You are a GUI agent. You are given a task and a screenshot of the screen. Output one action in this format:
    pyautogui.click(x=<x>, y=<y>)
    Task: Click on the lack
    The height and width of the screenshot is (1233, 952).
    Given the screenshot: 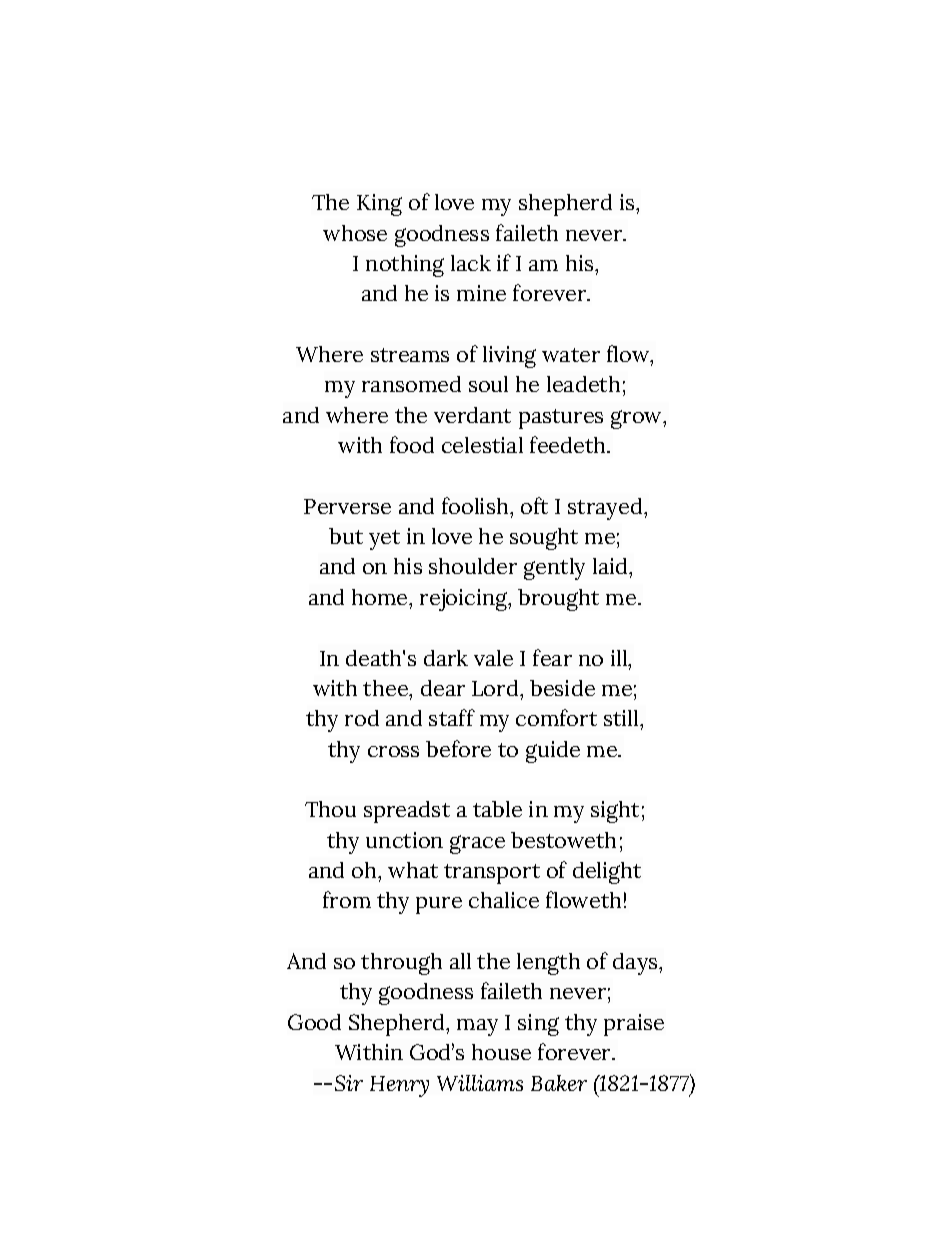 What is the action you would take?
    pyautogui.click(x=471, y=263)
